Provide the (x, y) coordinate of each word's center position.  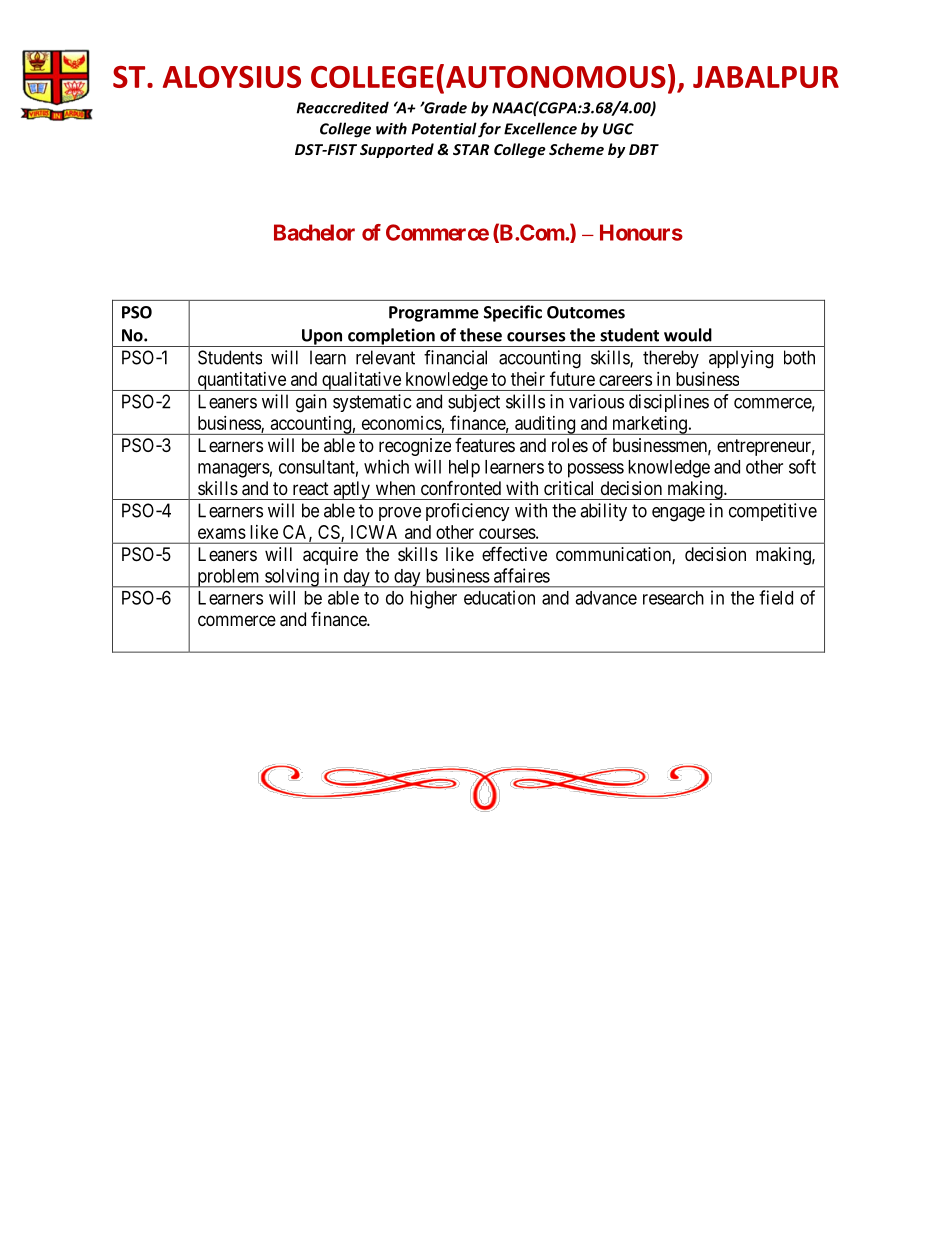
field (776, 597)
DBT (644, 149)
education (499, 597)
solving (292, 578)
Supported (397, 150)
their (528, 379)
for (489, 130)
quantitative (241, 381)
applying (741, 359)
